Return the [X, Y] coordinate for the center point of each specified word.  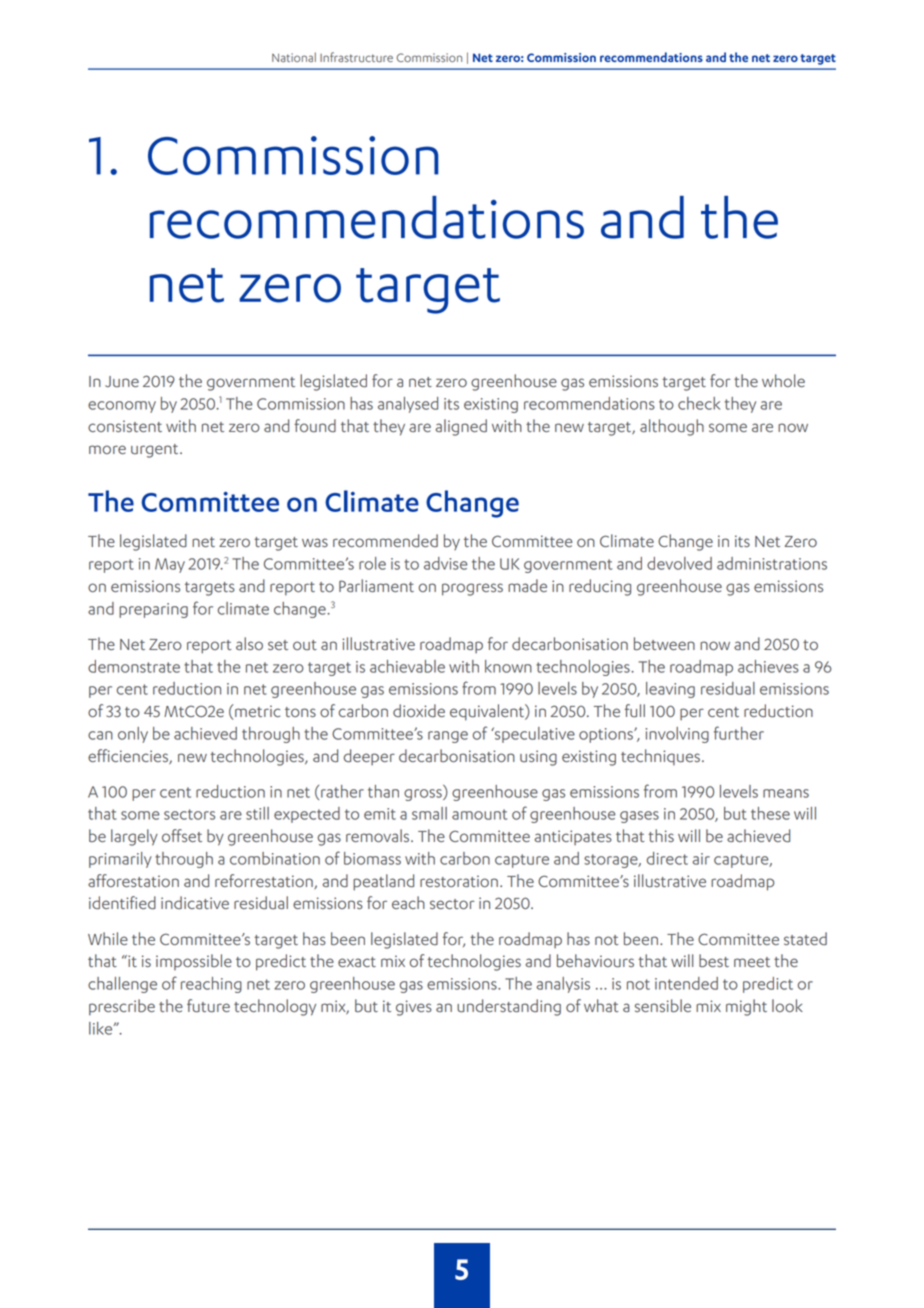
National [294, 57]
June [122, 381]
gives [414, 1008]
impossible [194, 962]
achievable [407, 666]
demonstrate [134, 666]
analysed [408, 405]
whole [783, 380]
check [699, 403]
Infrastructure [356, 57]
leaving [670, 690]
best [714, 960]
